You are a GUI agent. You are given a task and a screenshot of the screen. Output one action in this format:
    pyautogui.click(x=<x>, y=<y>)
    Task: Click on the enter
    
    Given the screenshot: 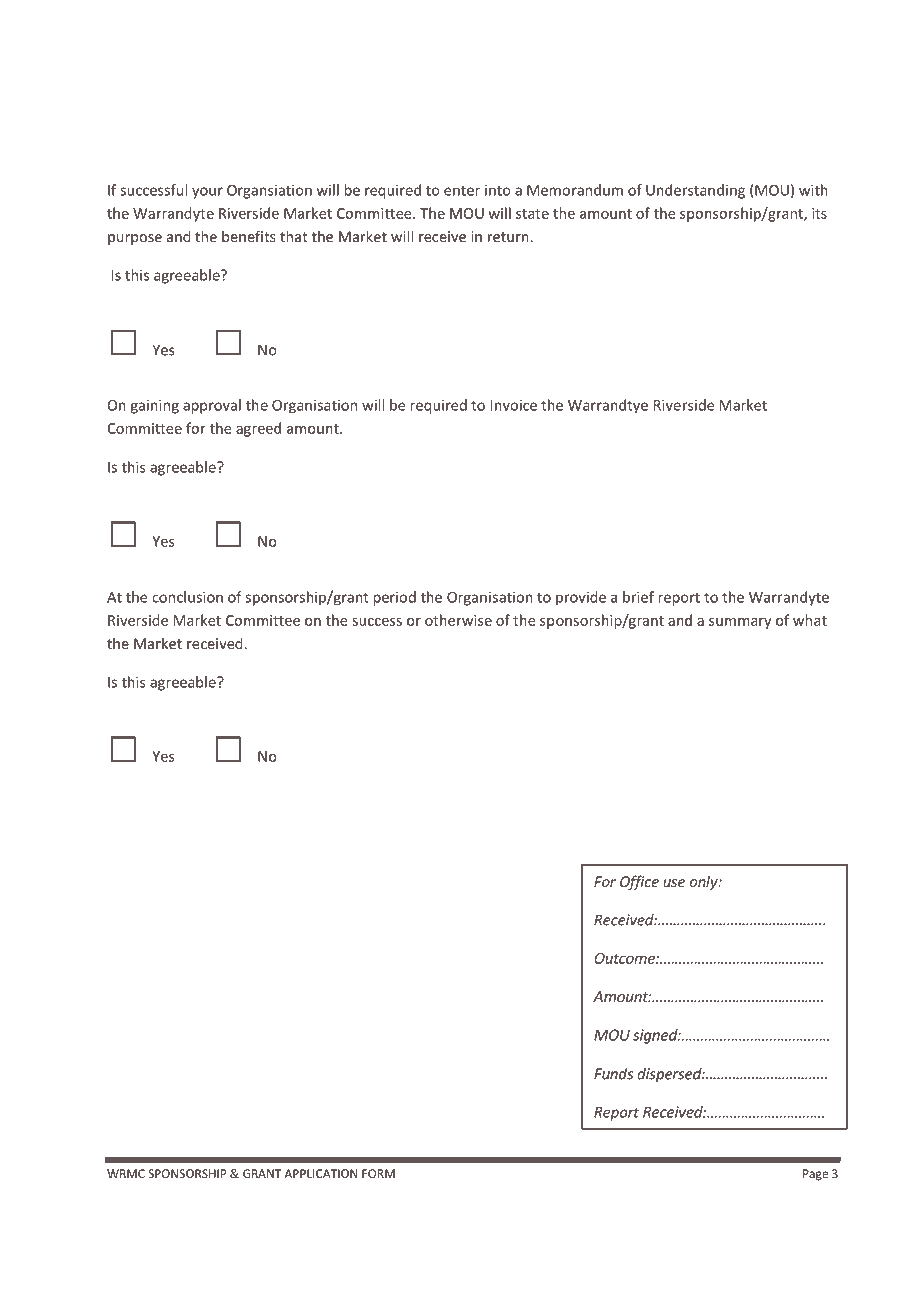 What is the action you would take?
    pyautogui.click(x=462, y=191)
